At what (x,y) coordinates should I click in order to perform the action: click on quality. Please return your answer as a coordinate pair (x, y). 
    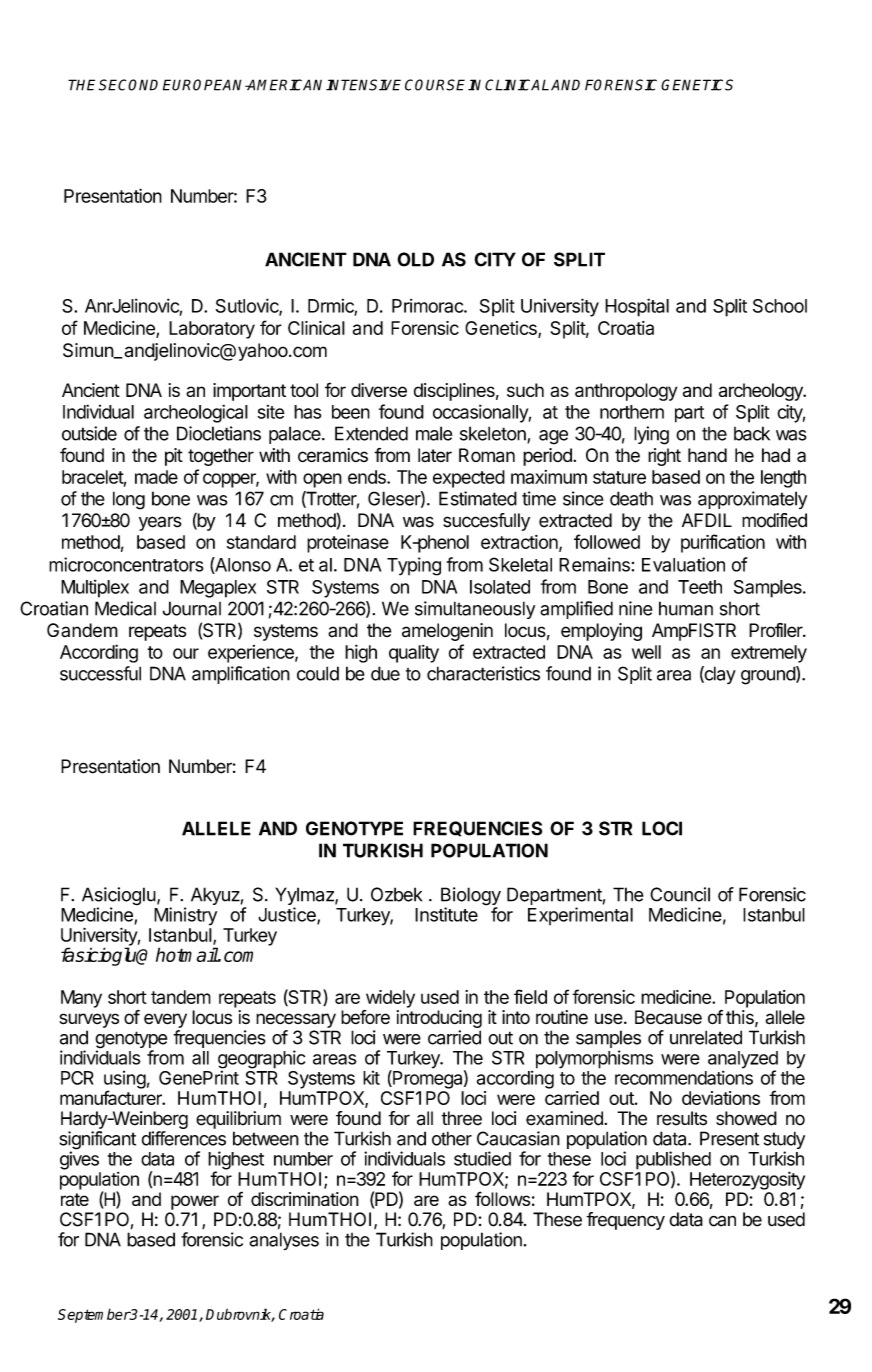
    Looking at the image, I should click on (414, 654).
